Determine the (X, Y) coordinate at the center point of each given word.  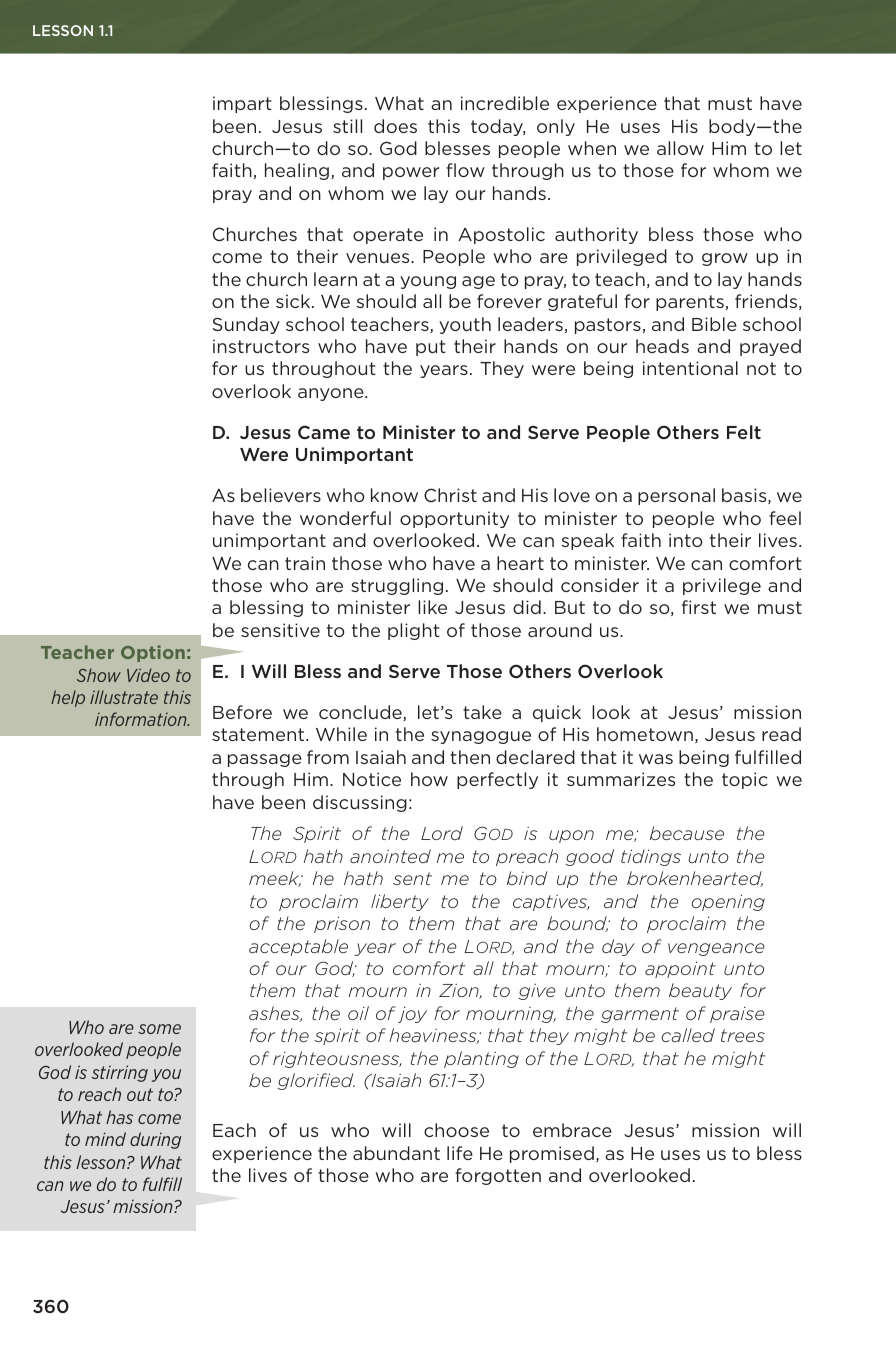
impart (242, 104)
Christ (450, 495)
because (687, 833)
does (395, 126)
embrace (572, 1130)
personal (676, 496)
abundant (396, 1153)
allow (680, 148)
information (142, 719)
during (155, 1140)
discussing (360, 803)
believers (281, 495)
